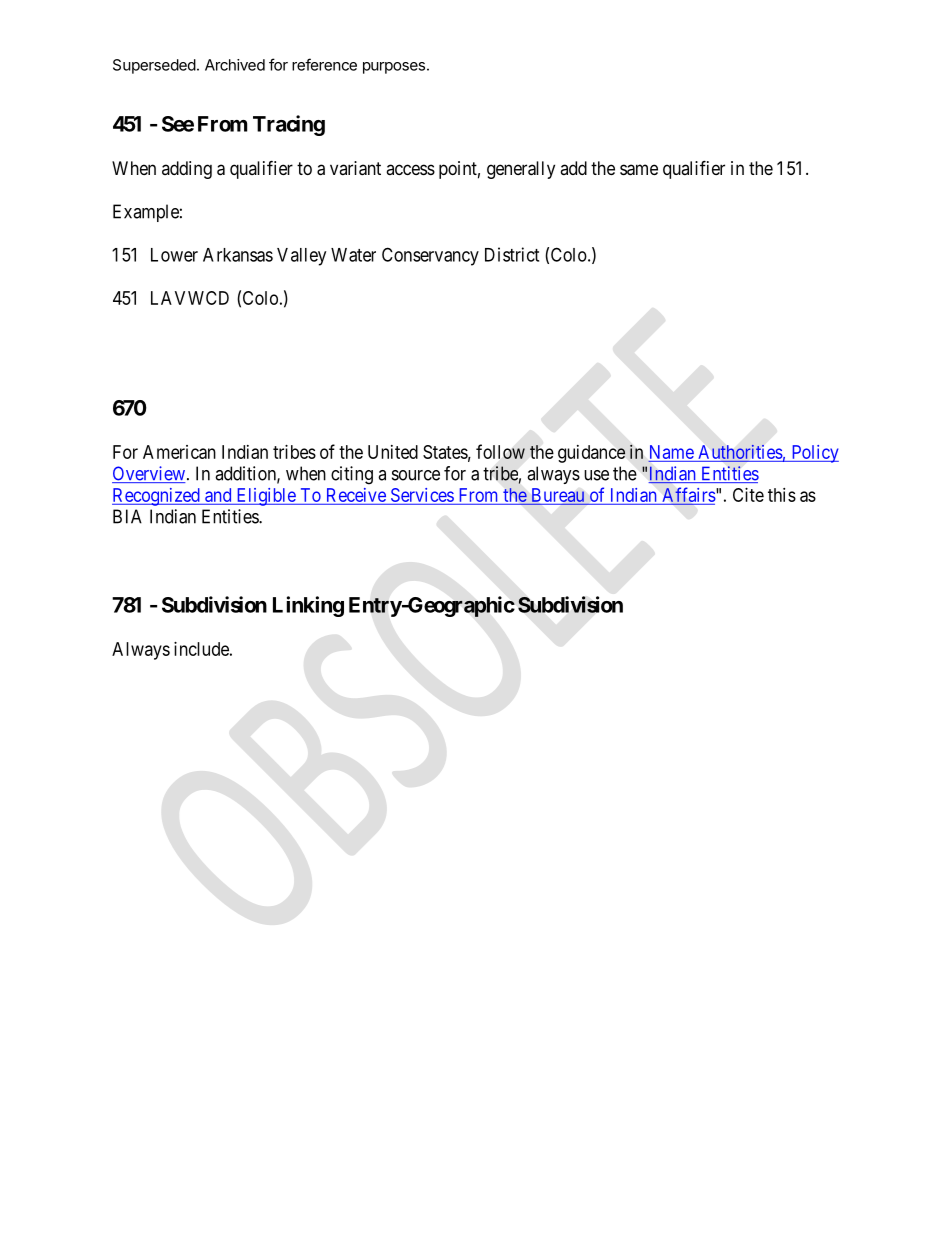 Image resolution: width=952 pixels, height=1233 pixels. Describe the element at coordinates (512, 254) in the screenshot. I see `District` at that location.
